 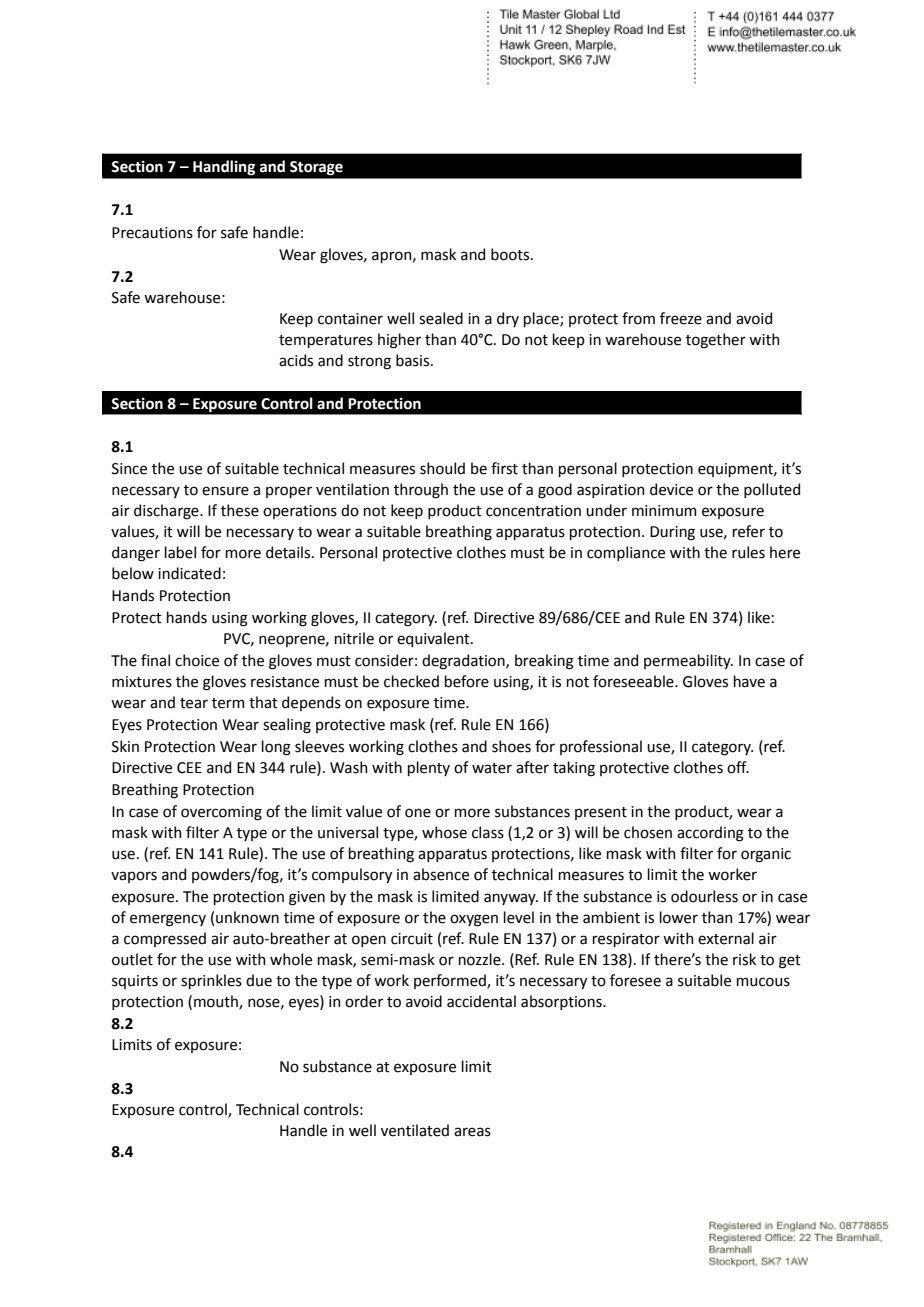 I want to click on whose, so click(x=444, y=832).
